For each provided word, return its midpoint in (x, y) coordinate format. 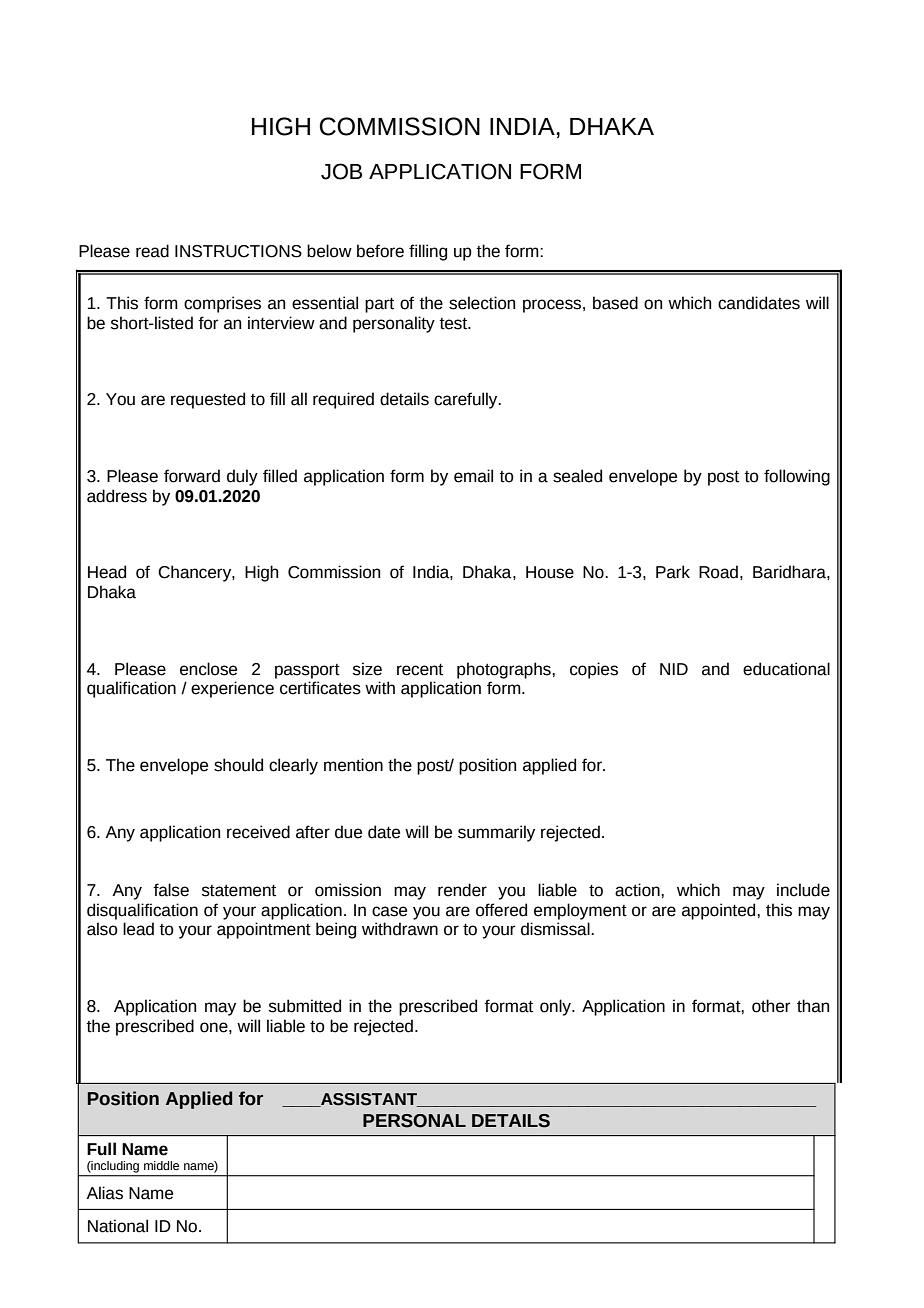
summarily (496, 833)
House (550, 572)
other (771, 1006)
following (797, 477)
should (238, 765)
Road (718, 572)
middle (161, 1165)
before (380, 251)
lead (138, 929)
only (556, 1007)
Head (107, 572)
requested (208, 400)
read (152, 251)
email (473, 476)
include (803, 890)
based (615, 303)
